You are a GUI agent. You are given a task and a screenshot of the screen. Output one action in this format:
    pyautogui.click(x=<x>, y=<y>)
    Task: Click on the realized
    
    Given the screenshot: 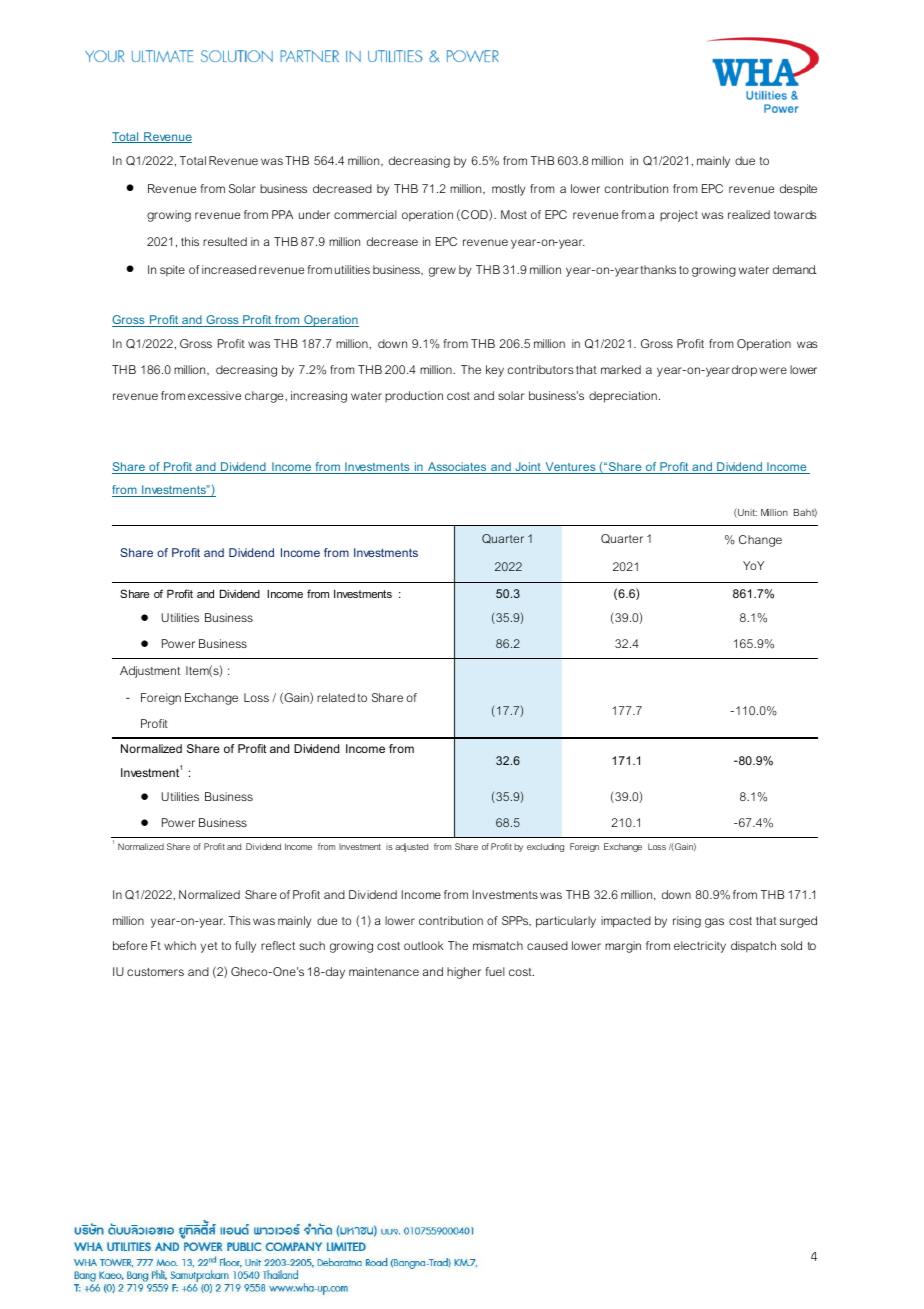 What is the action you would take?
    pyautogui.click(x=749, y=214)
